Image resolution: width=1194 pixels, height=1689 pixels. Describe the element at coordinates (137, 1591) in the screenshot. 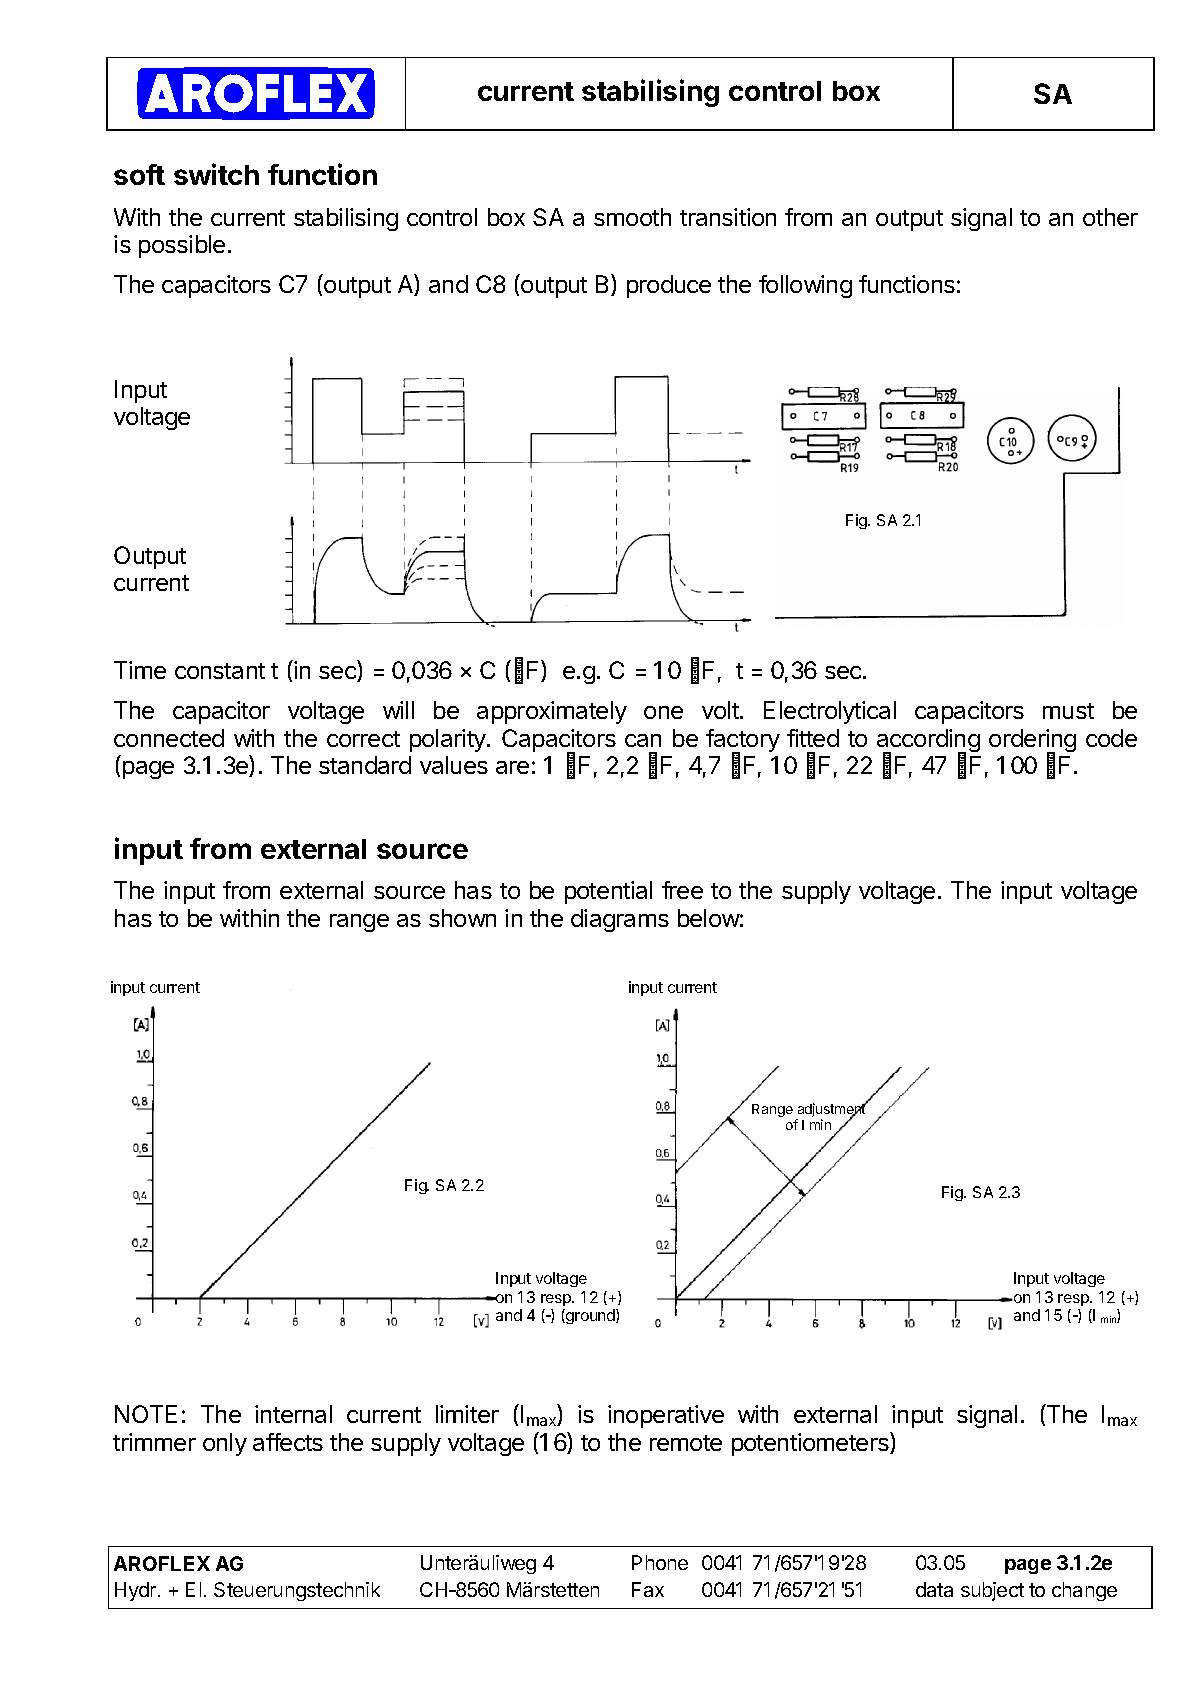

I see `Hydr` at that location.
